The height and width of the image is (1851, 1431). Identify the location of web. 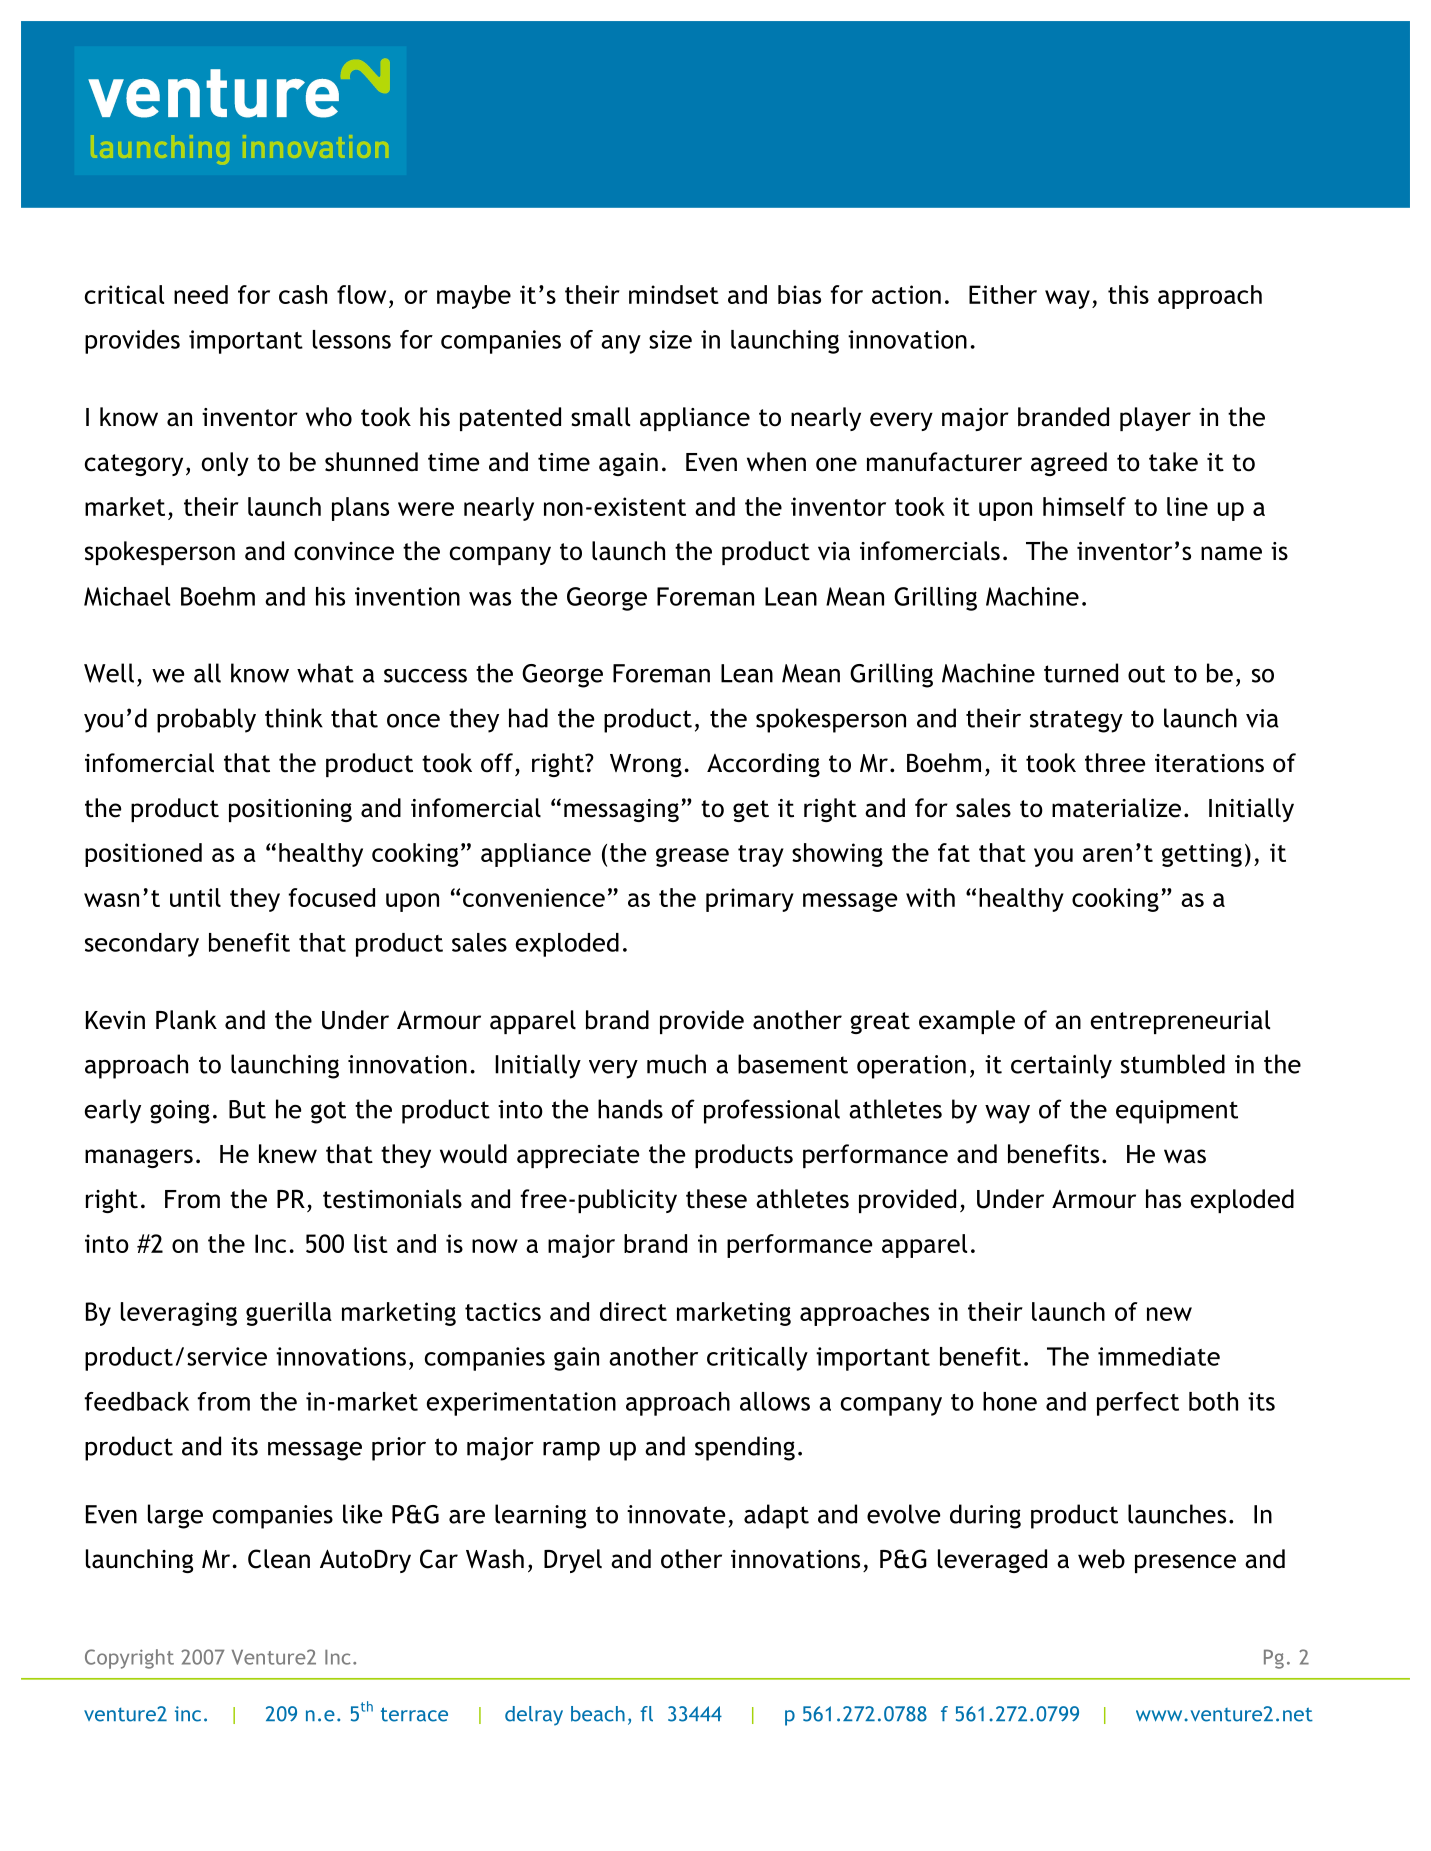
(1101, 1559).
